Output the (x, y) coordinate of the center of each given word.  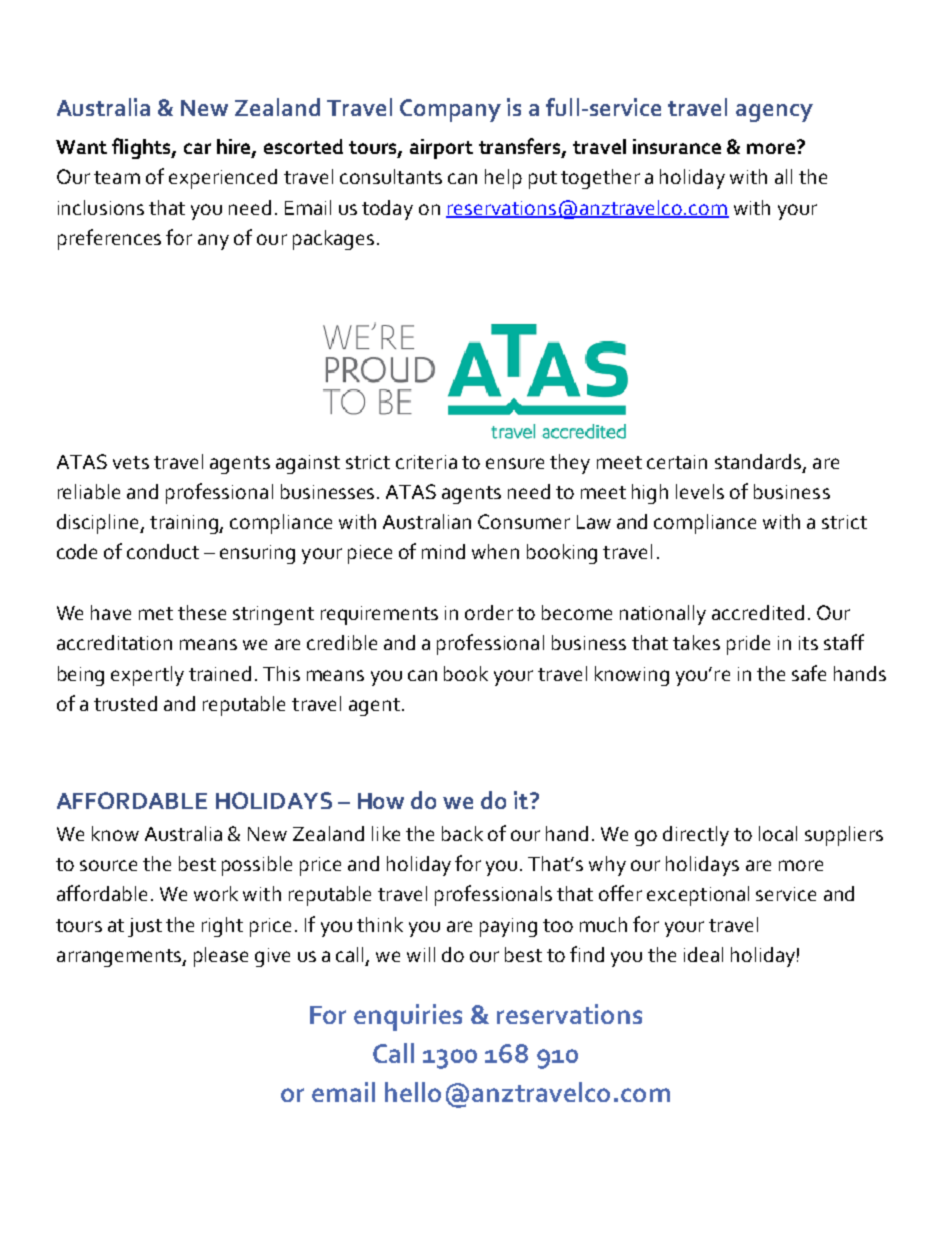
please (221, 957)
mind (443, 551)
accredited (758, 612)
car (197, 148)
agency (774, 113)
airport (441, 149)
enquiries (408, 1017)
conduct (163, 551)
